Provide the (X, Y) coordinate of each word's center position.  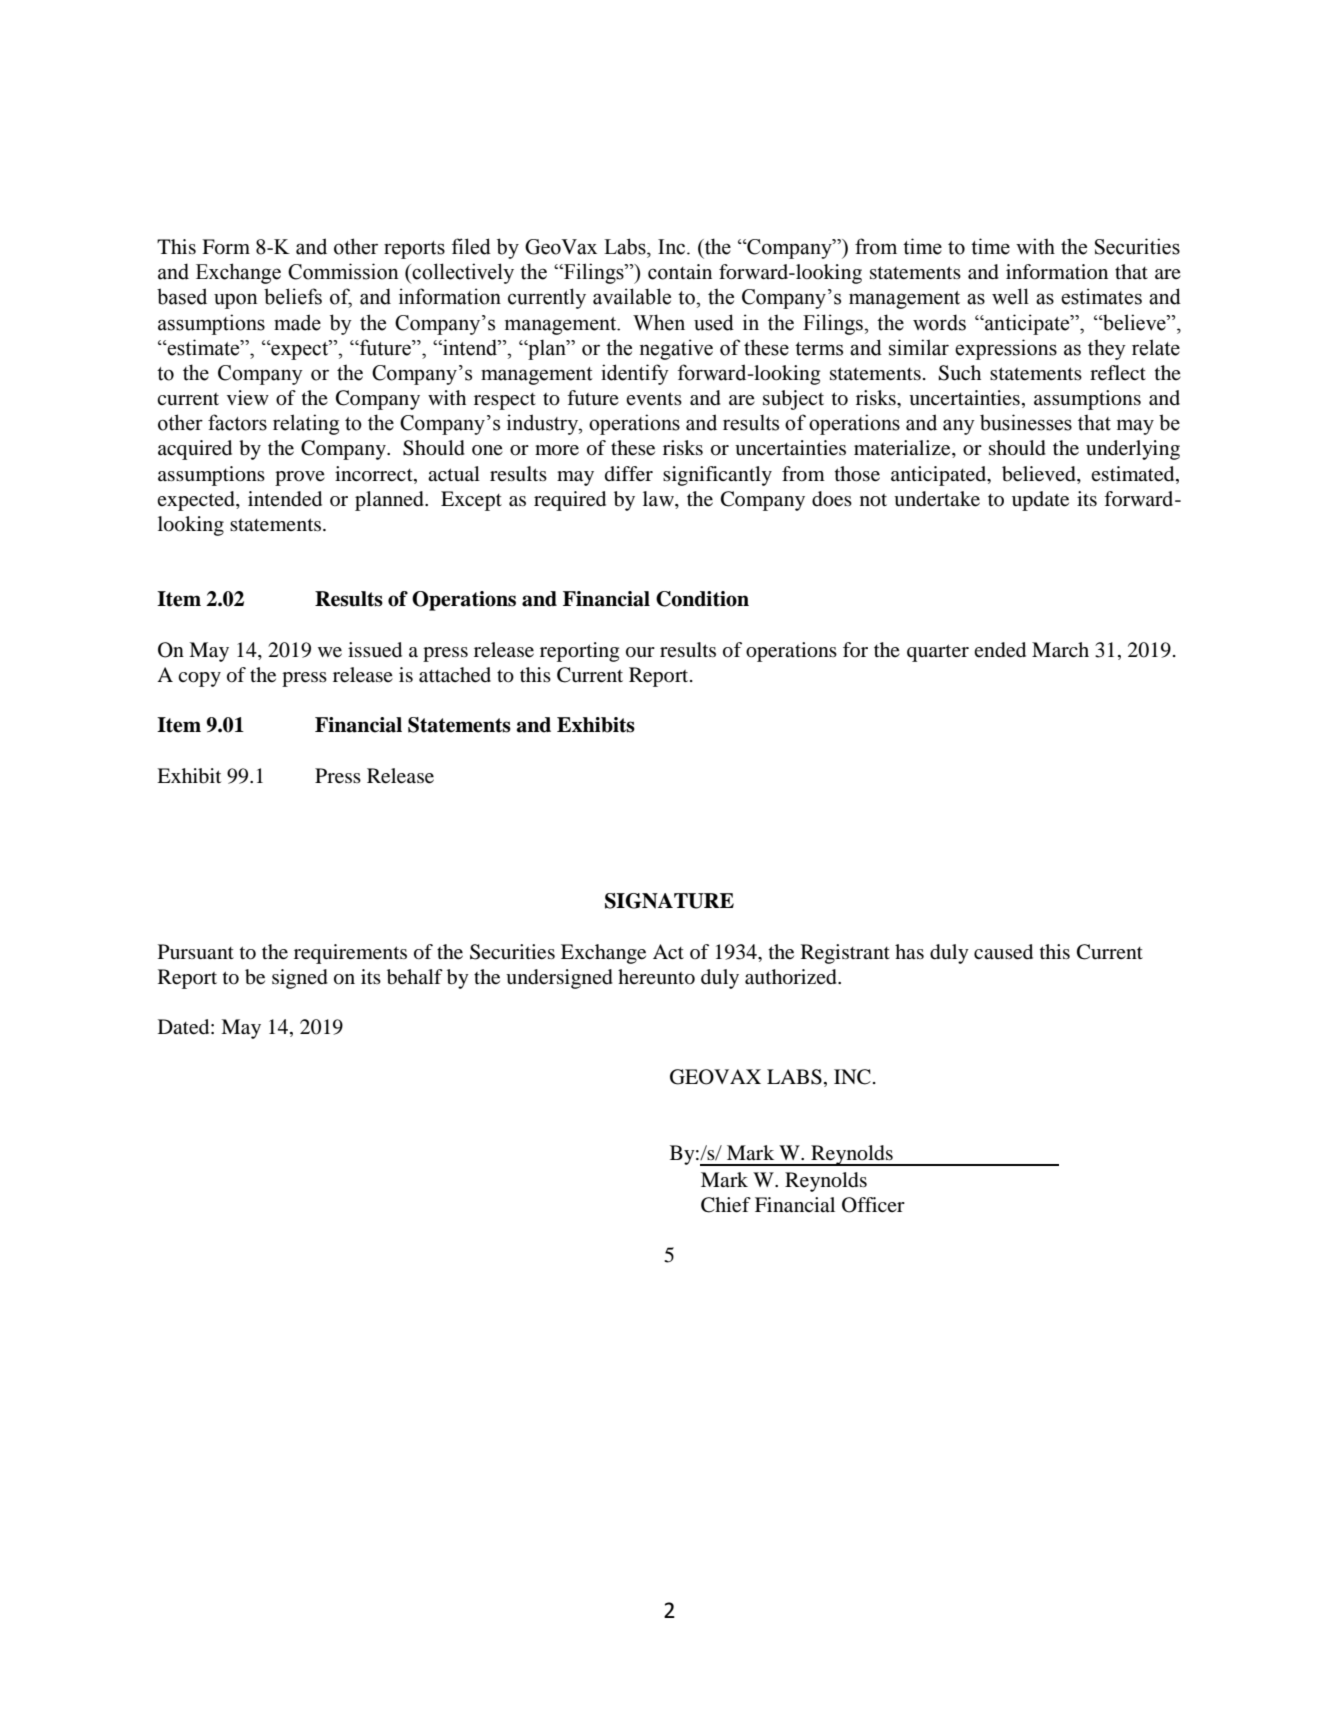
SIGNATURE (669, 901)
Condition (702, 599)
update (1040, 501)
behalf (415, 977)
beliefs (293, 296)
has (909, 951)
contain (680, 272)
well (1010, 296)
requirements (350, 954)
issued (375, 650)
